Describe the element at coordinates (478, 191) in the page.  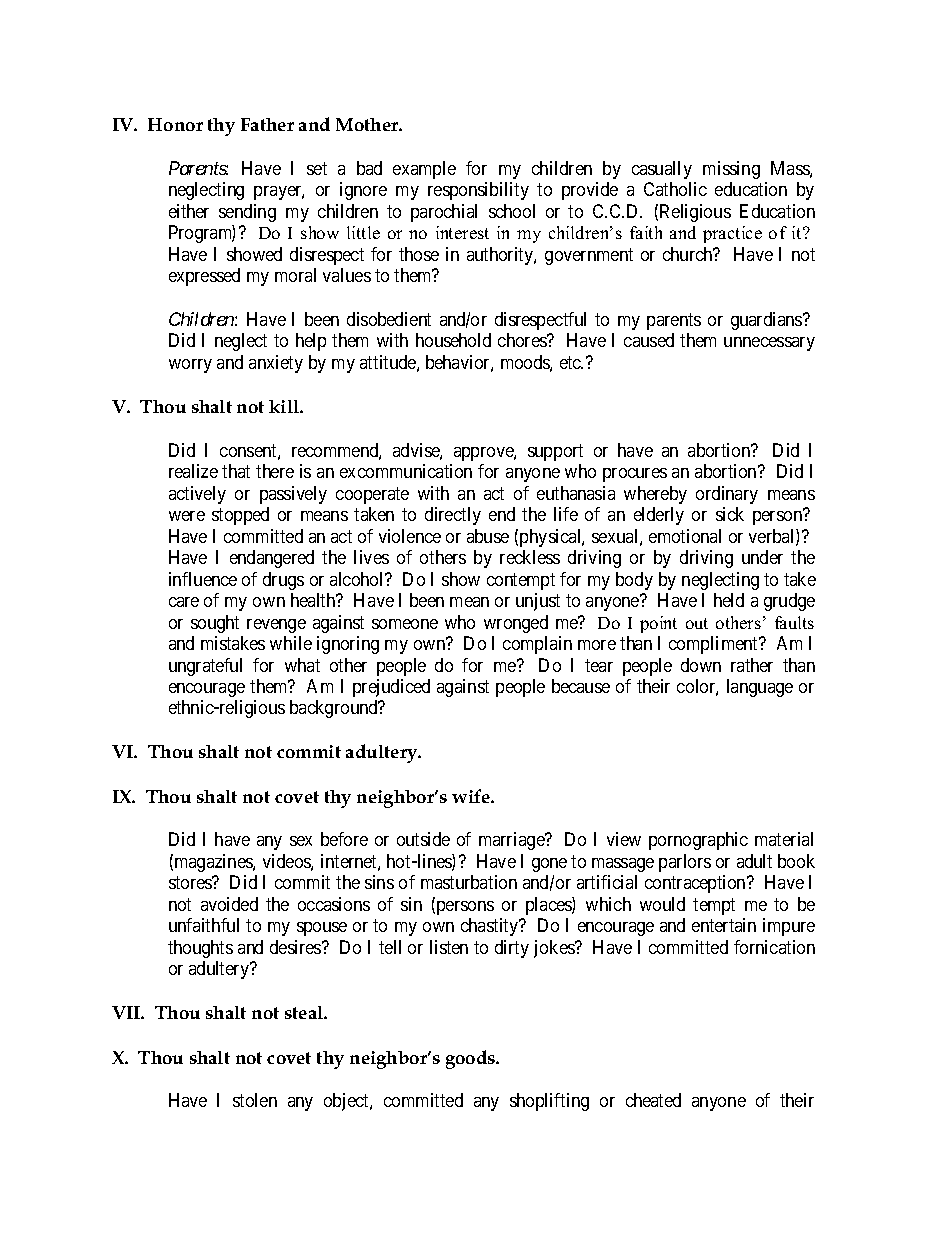
I see `responsibility` at that location.
